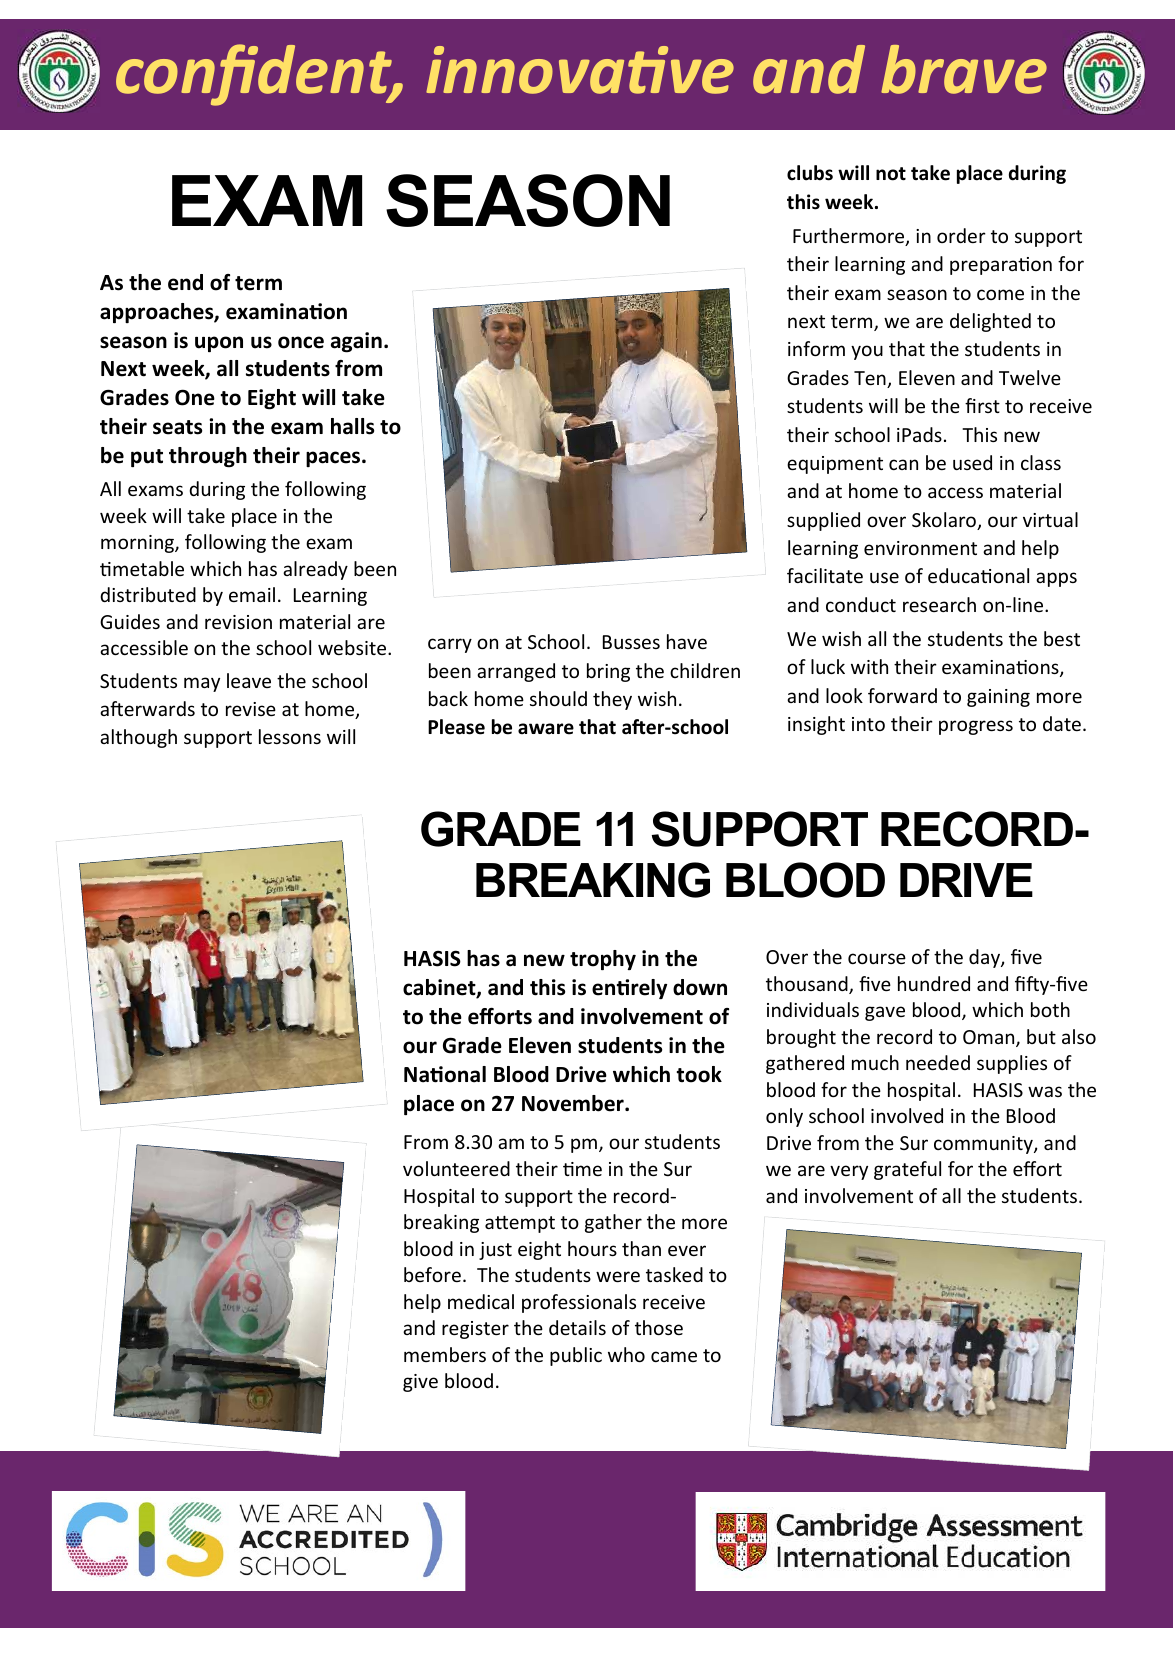 The height and width of the screenshot is (1662, 1175). I want to click on research, so click(939, 604).
